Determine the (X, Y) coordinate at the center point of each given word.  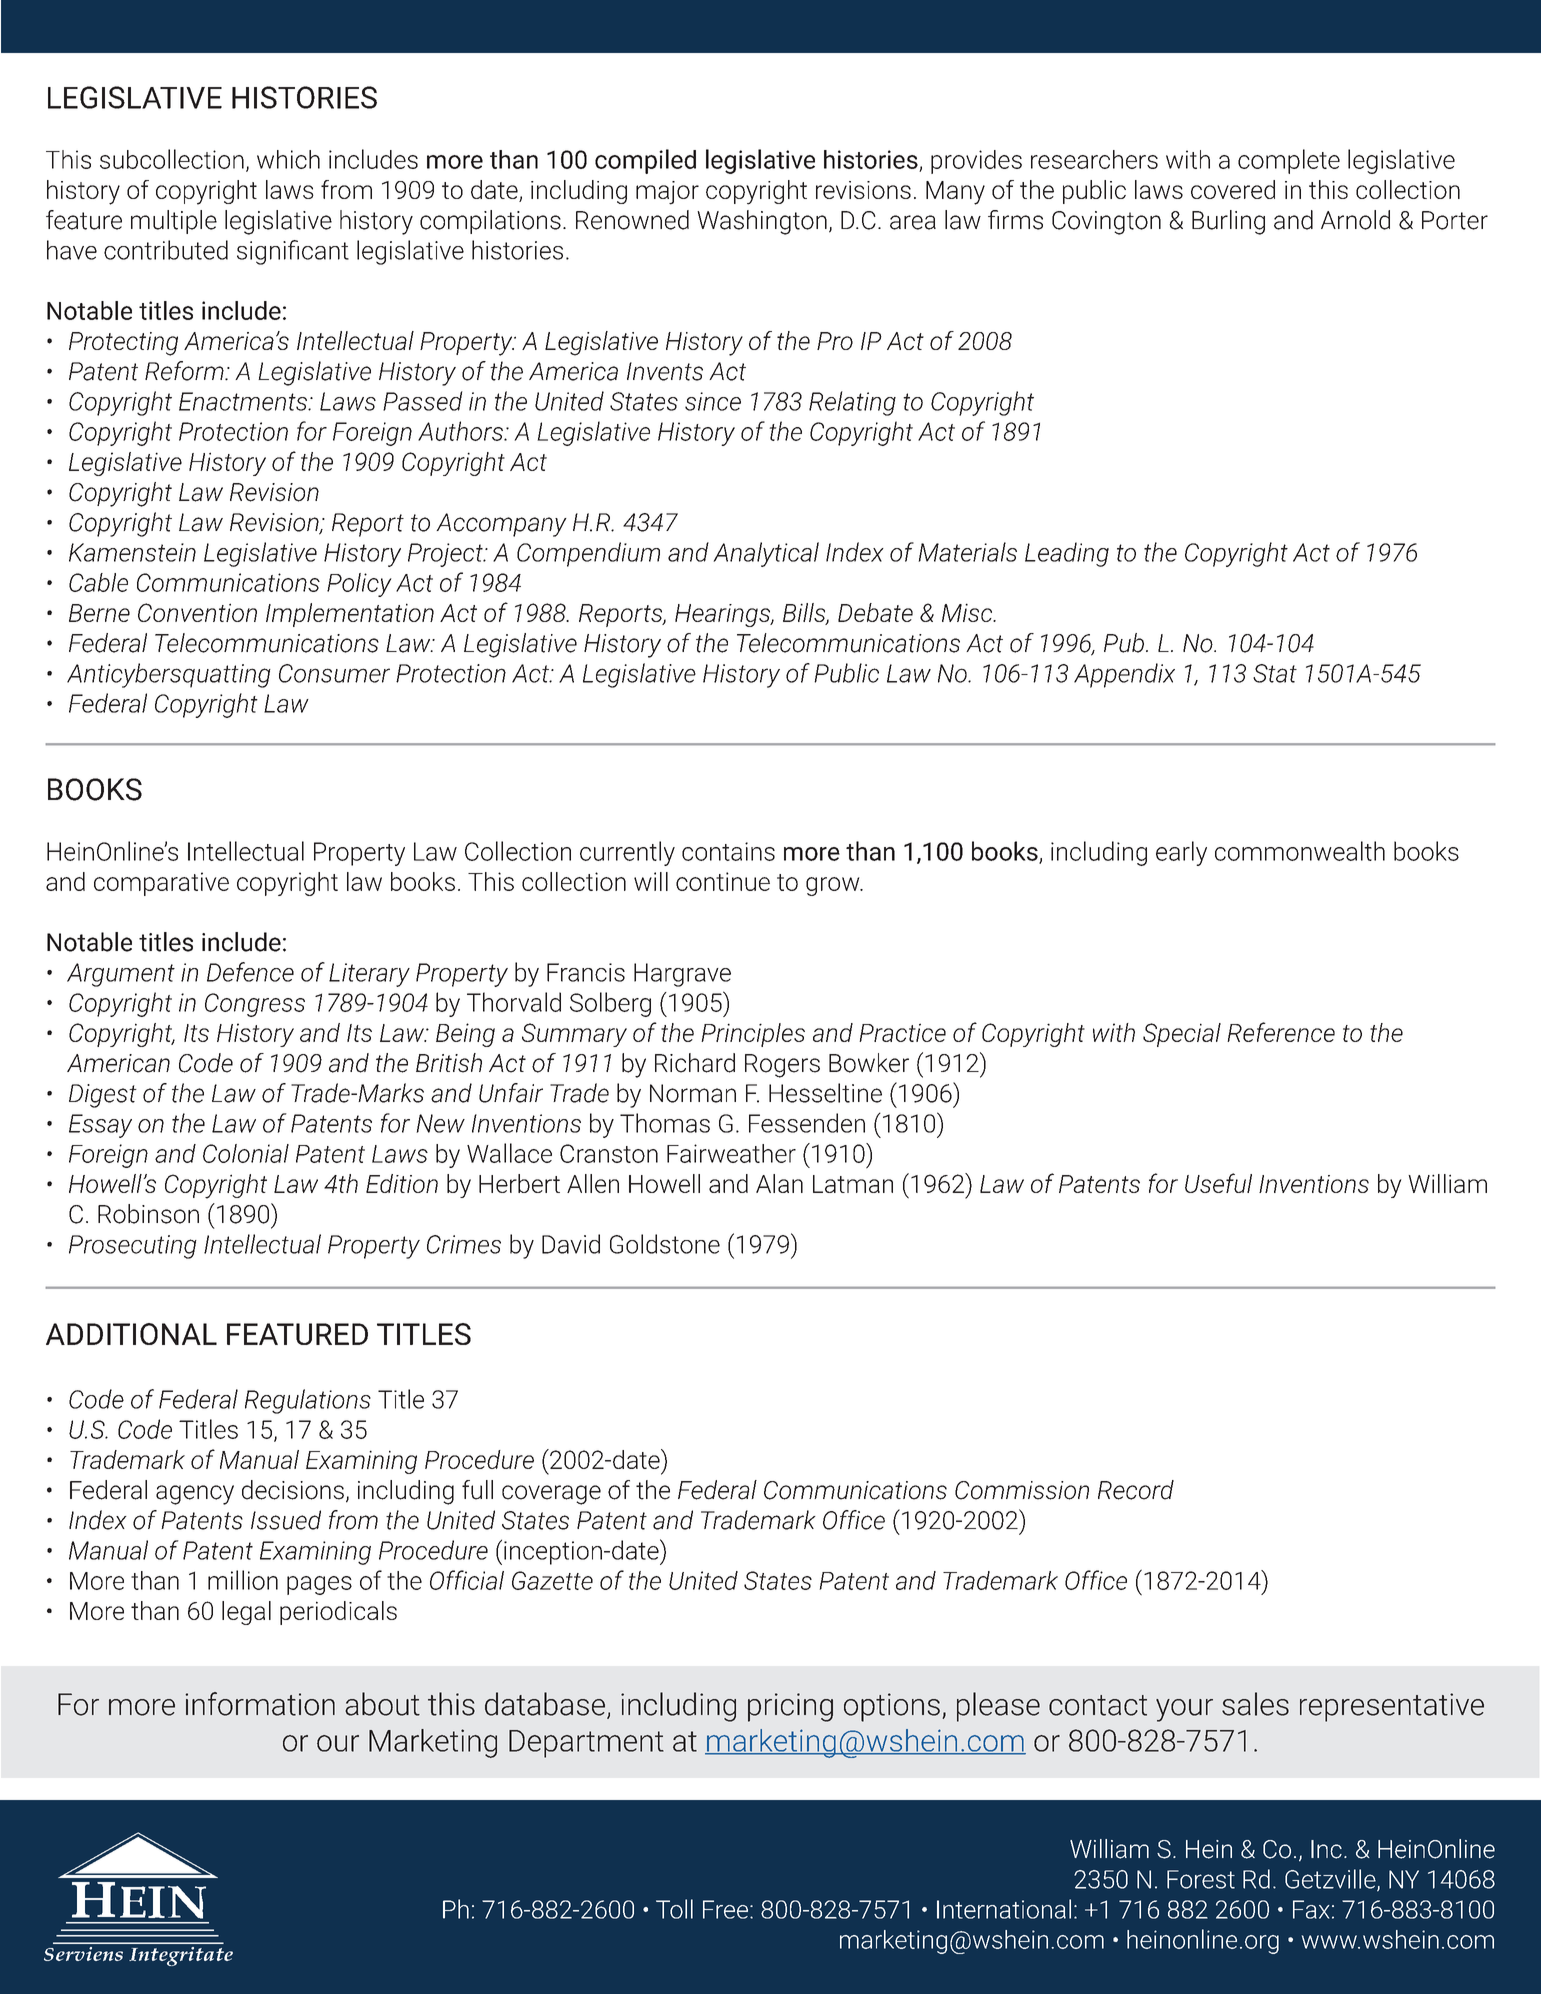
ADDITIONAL (131, 1334)
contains (728, 851)
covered (1233, 189)
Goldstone (665, 1244)
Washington (762, 222)
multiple (174, 222)
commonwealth (1300, 851)
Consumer (334, 673)
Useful (1218, 1183)
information (260, 1704)
